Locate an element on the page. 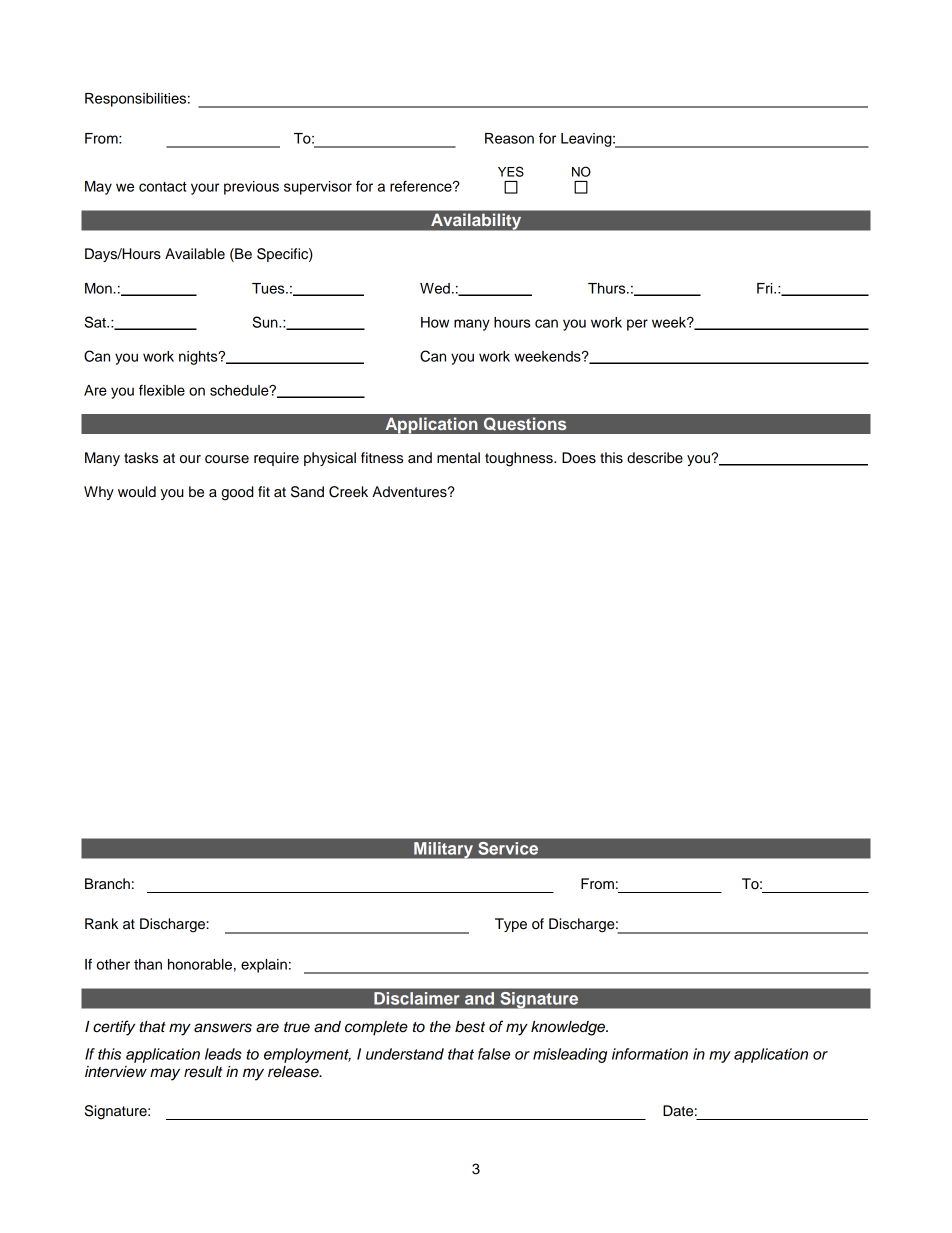 The width and height of the page is (952, 1233). reference is located at coordinates (422, 186).
